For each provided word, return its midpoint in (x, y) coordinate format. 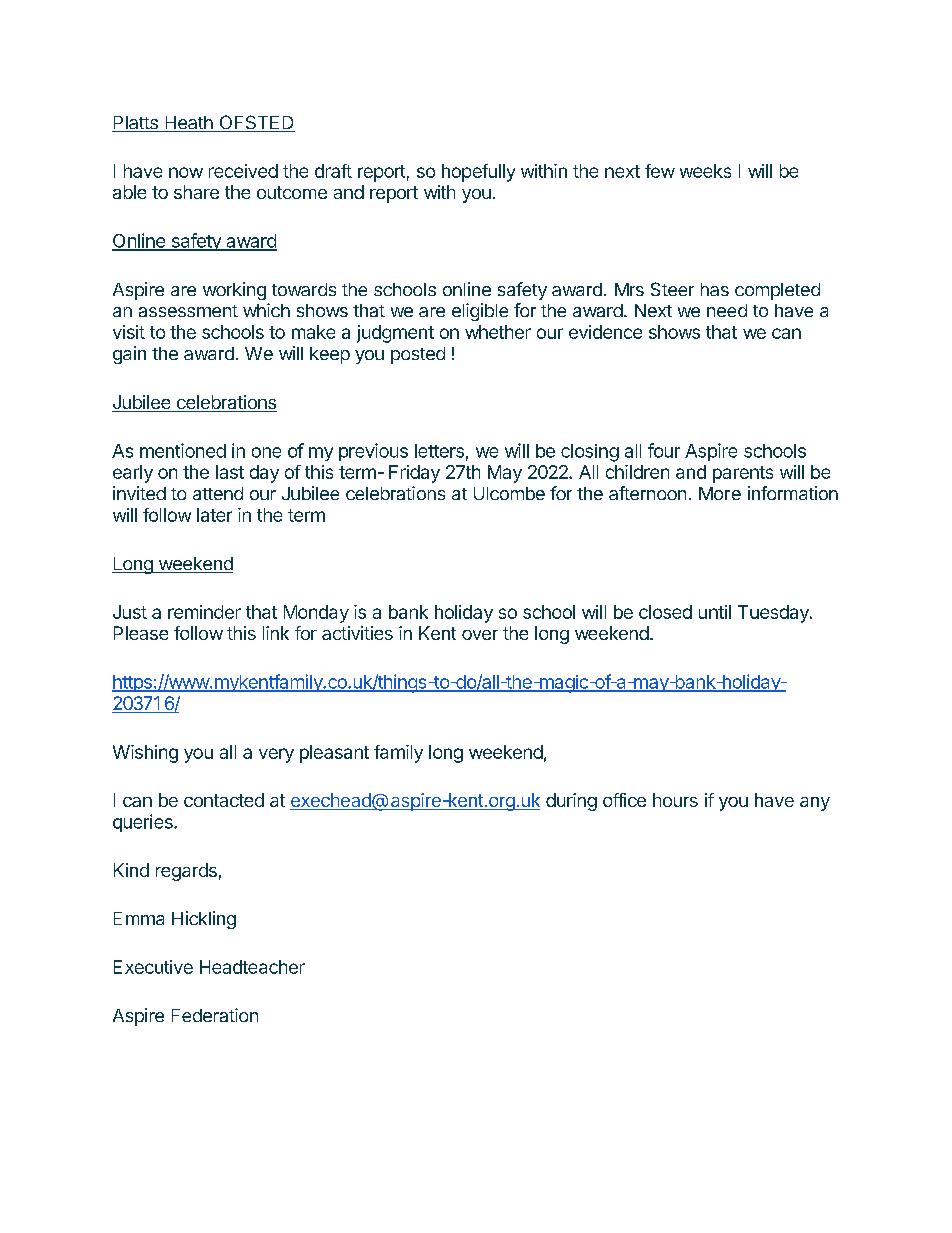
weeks (705, 171)
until (715, 612)
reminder (204, 612)
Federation (215, 1015)
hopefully (478, 173)
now (186, 172)
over (480, 635)
